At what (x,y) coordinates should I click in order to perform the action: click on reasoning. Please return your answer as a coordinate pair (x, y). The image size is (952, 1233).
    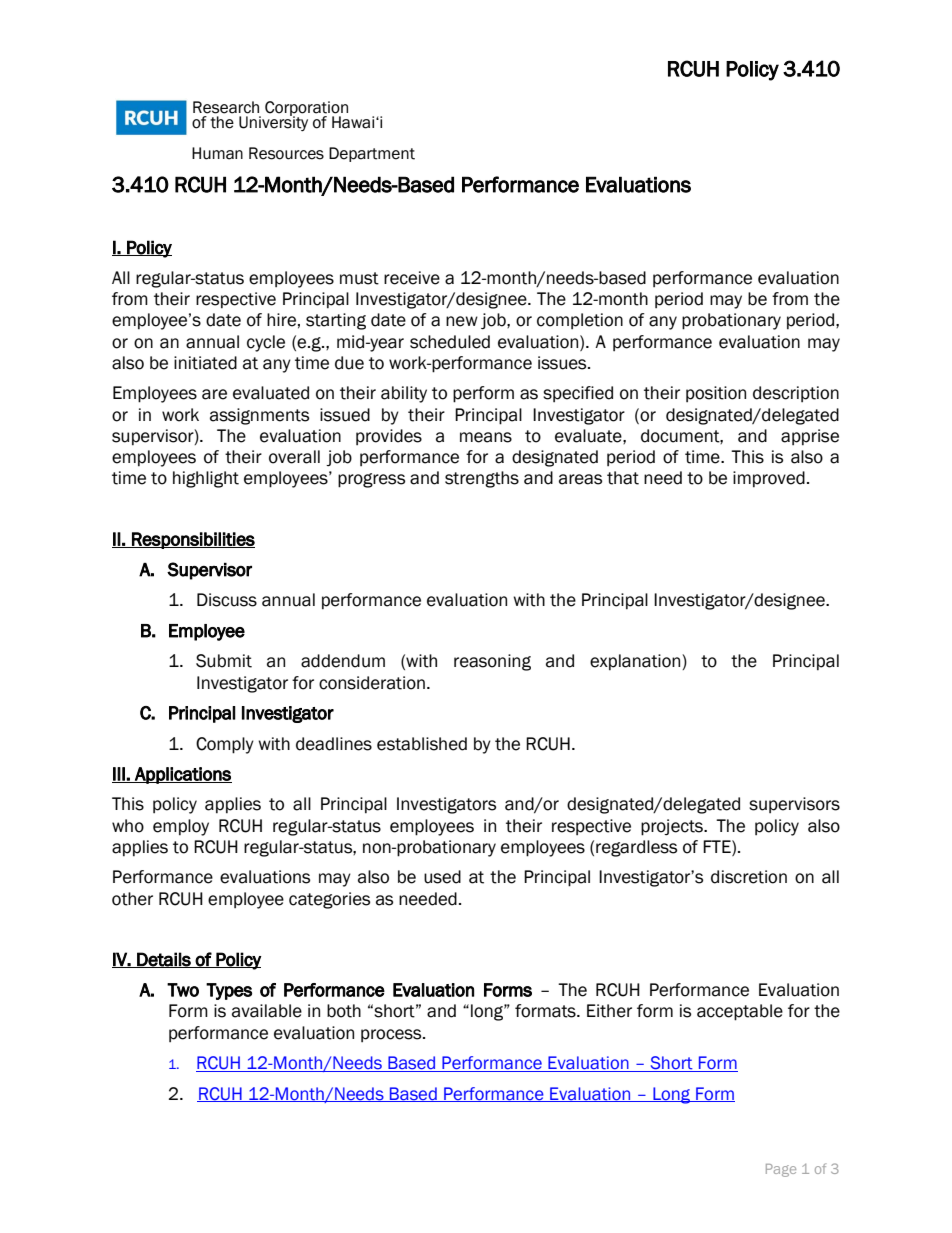
    Looking at the image, I should click on (492, 662).
